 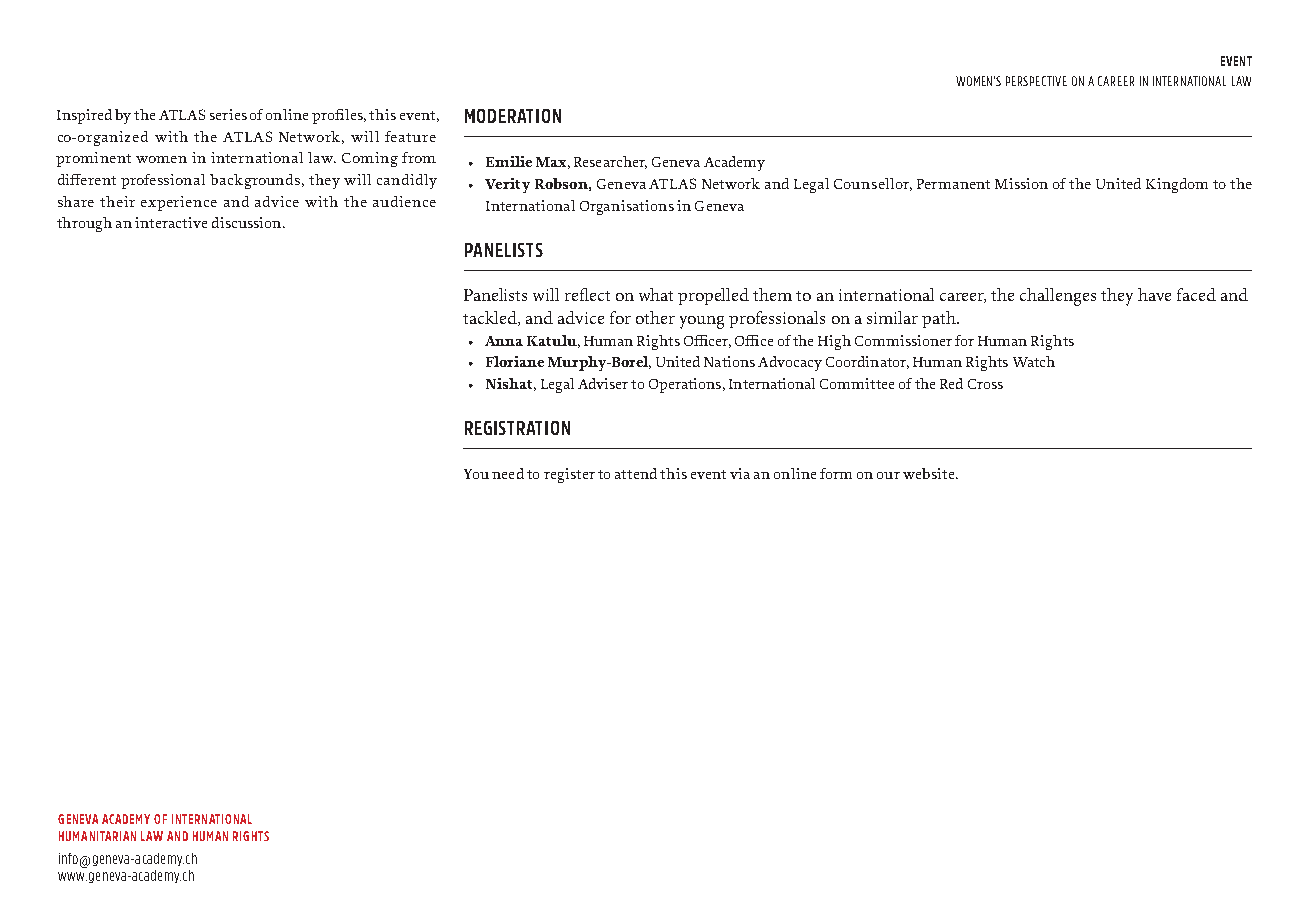 What do you see at coordinates (627, 207) in the screenshot?
I see `Organisations` at bounding box center [627, 207].
